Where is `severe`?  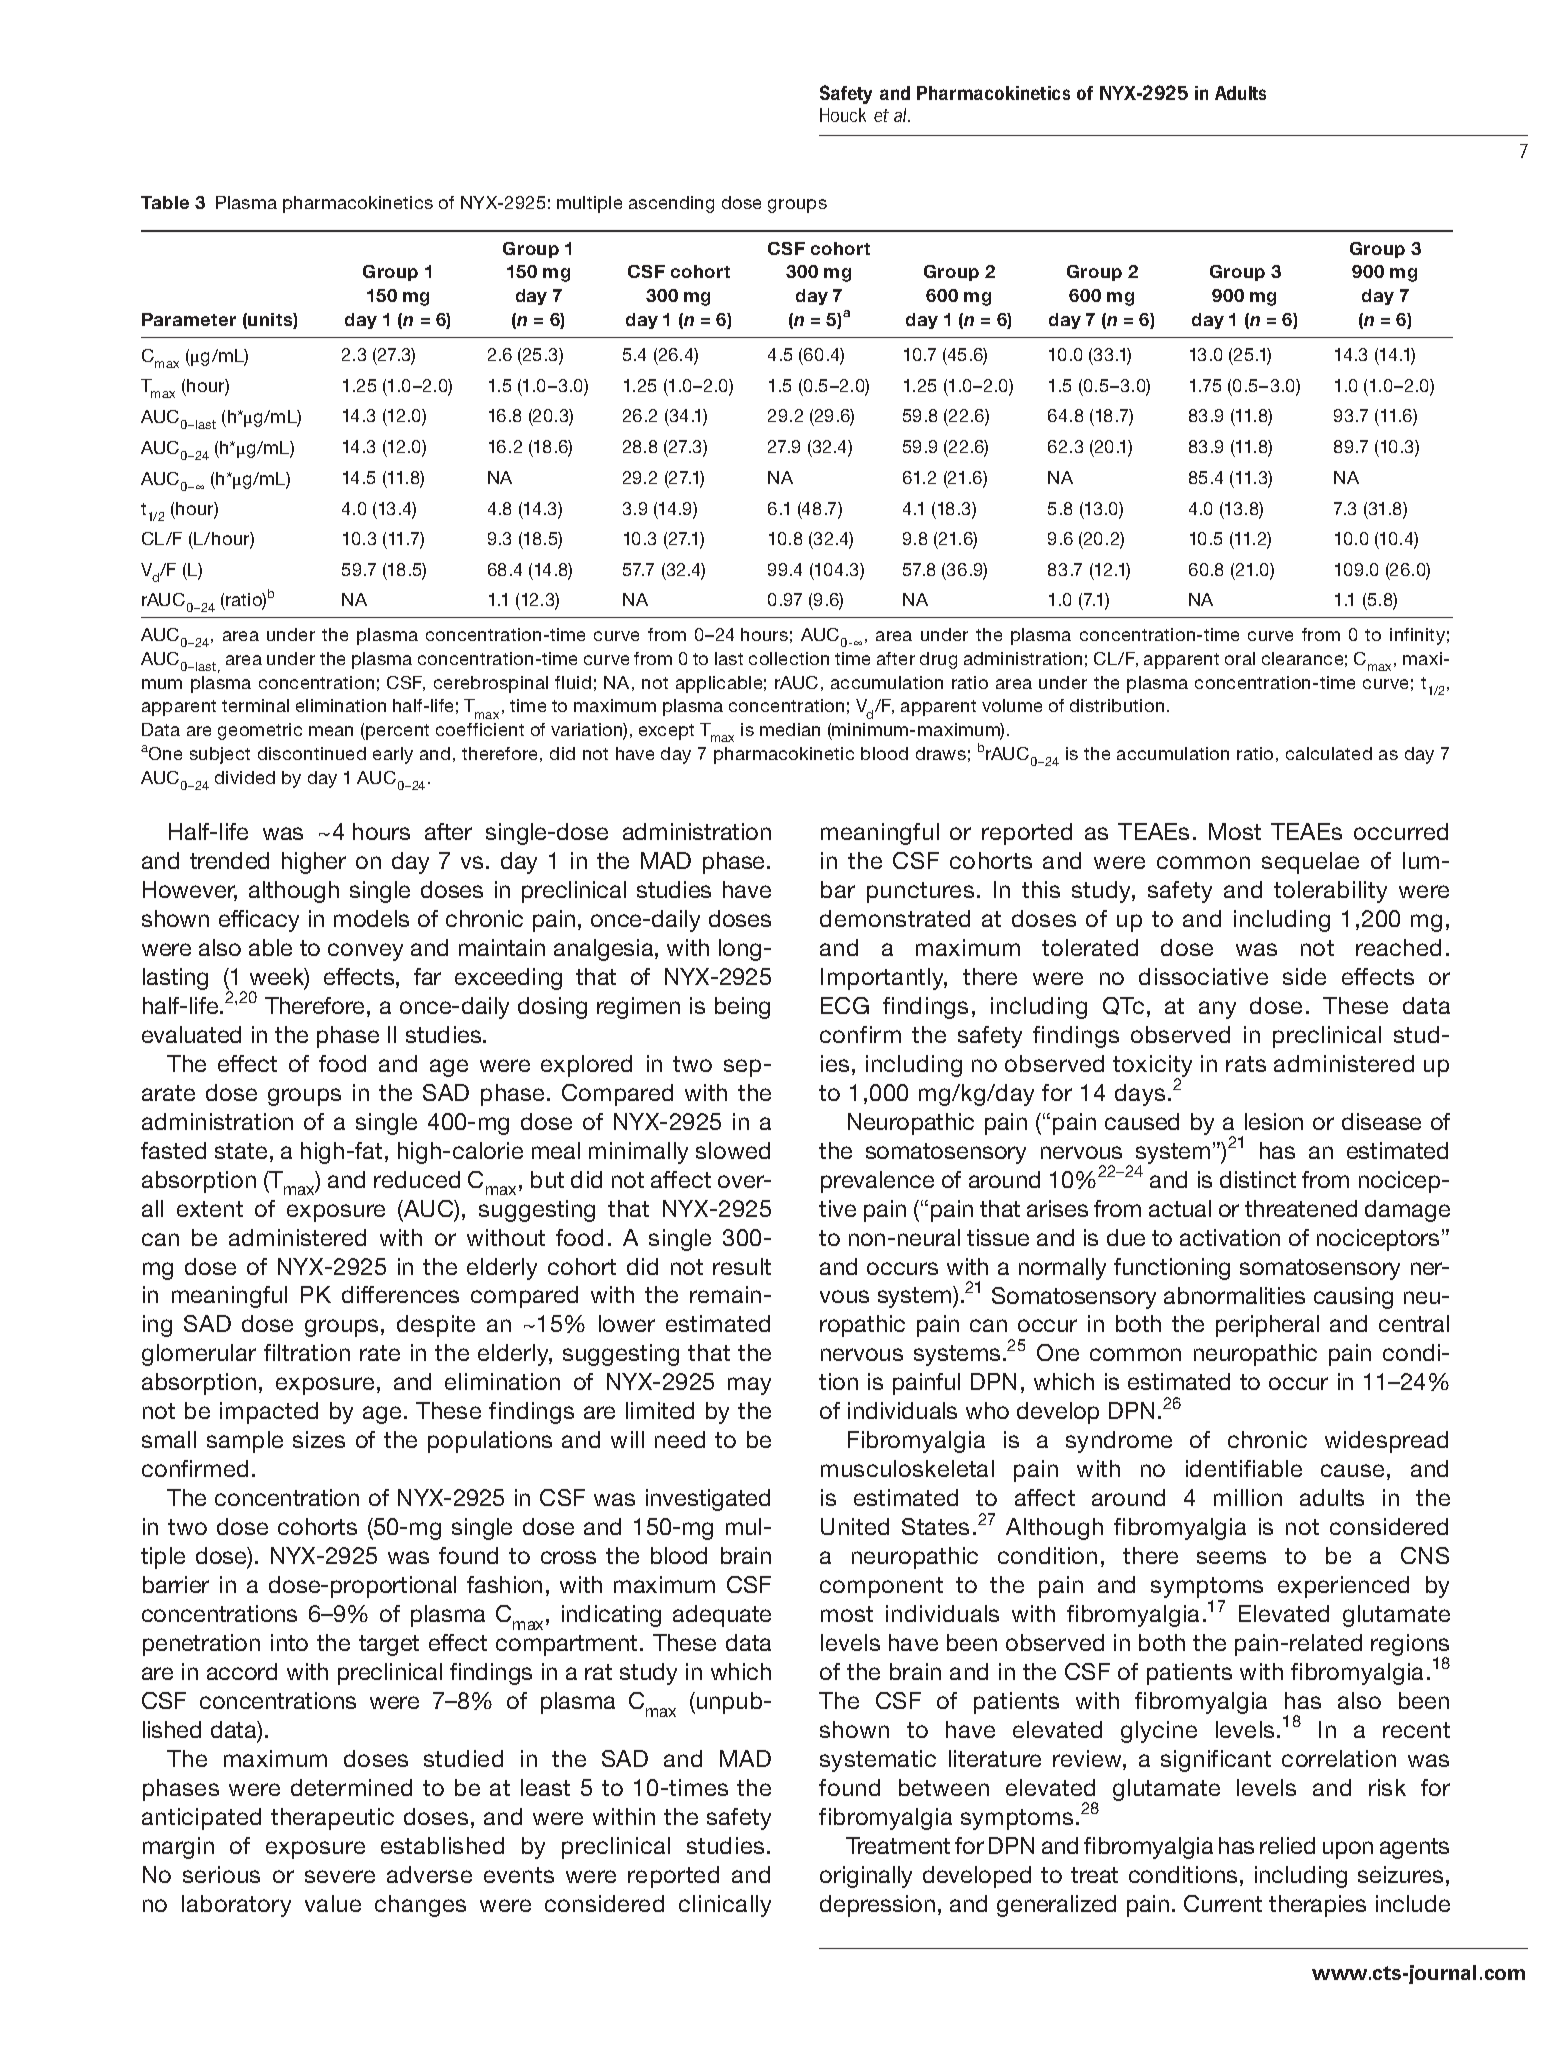
severe is located at coordinates (340, 1876).
